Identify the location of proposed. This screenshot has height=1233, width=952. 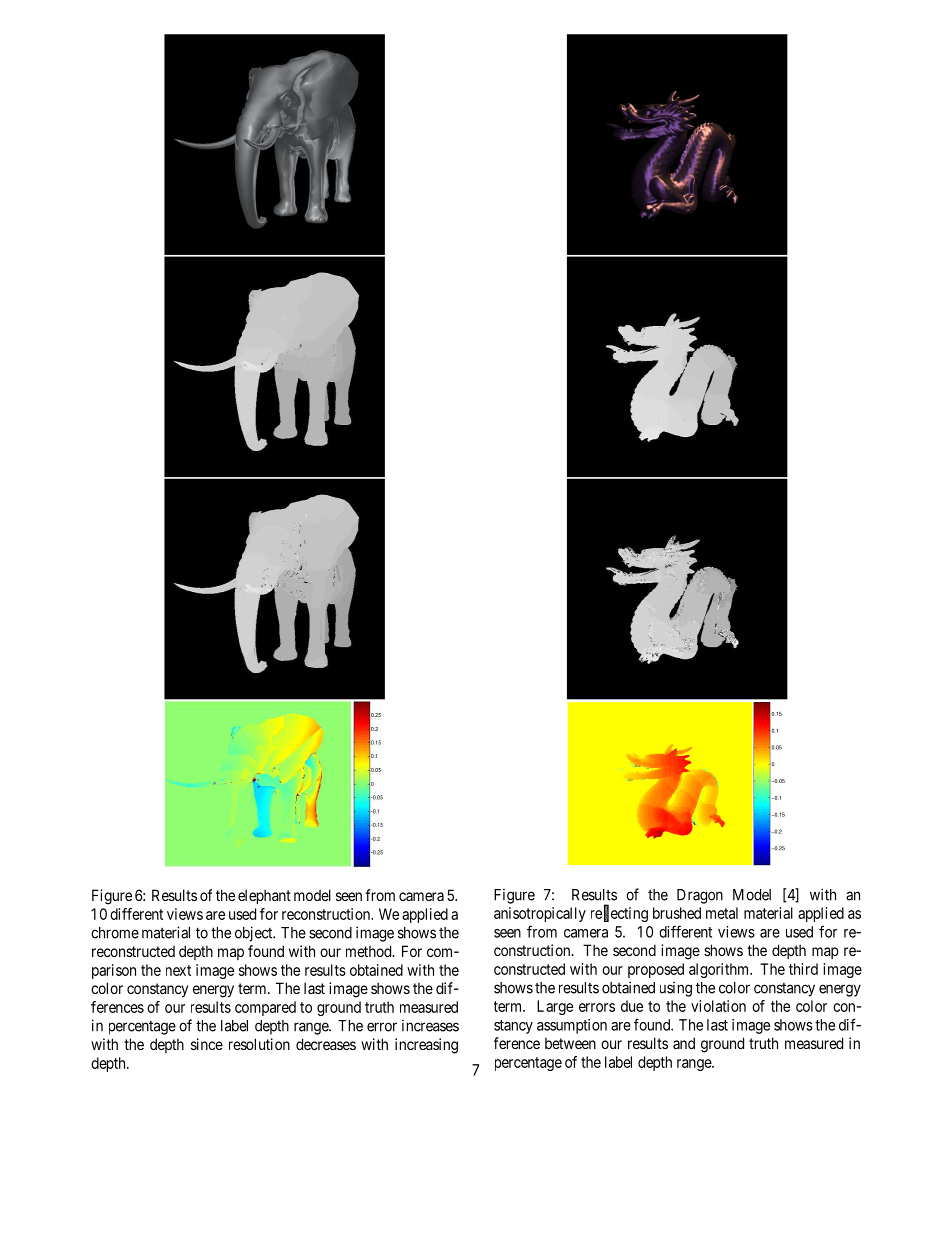
(656, 970).
